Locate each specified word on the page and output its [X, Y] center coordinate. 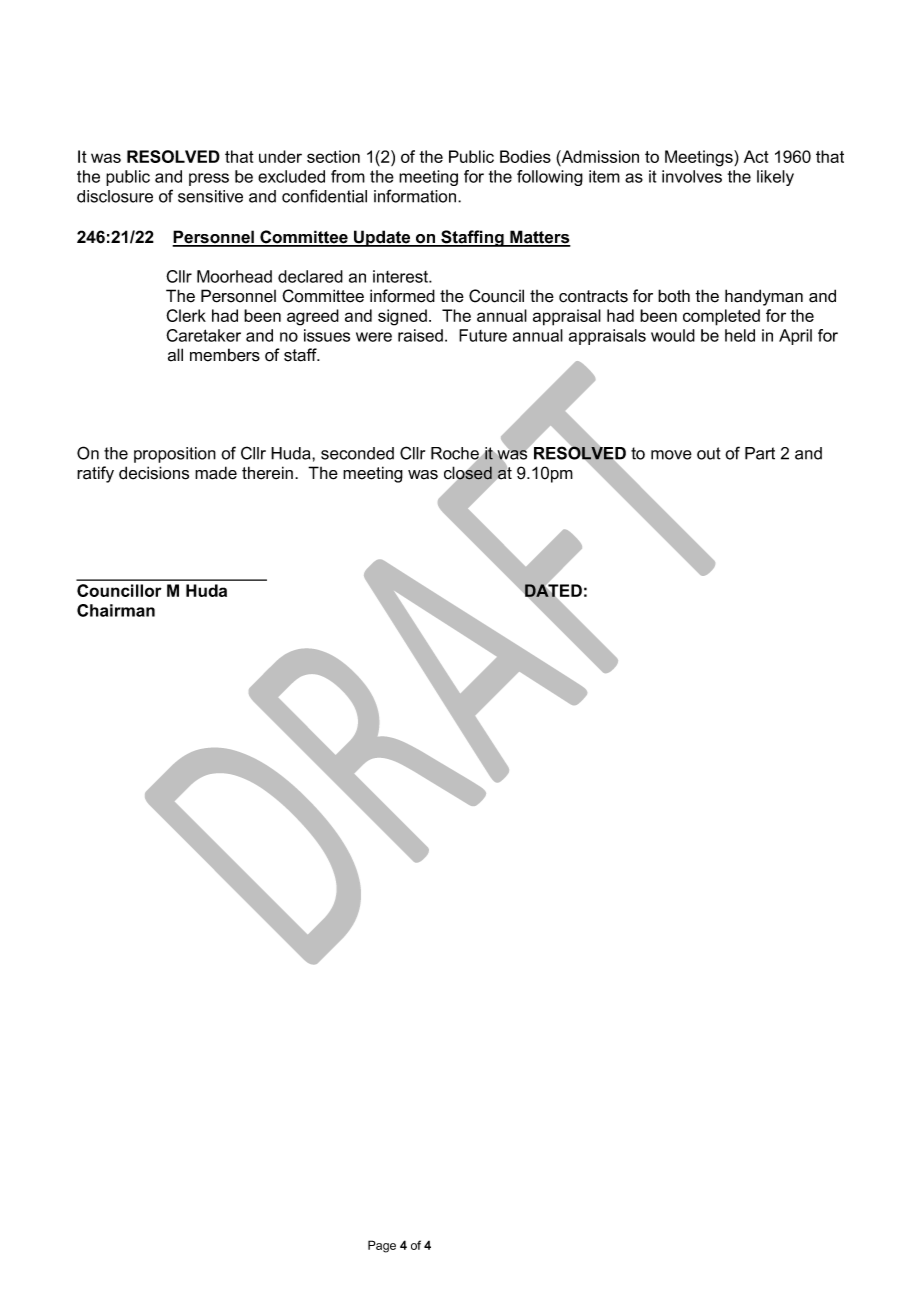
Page [382, 1246]
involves [692, 176]
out [709, 453]
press [209, 179]
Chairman [116, 610]
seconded [357, 453]
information [416, 196]
